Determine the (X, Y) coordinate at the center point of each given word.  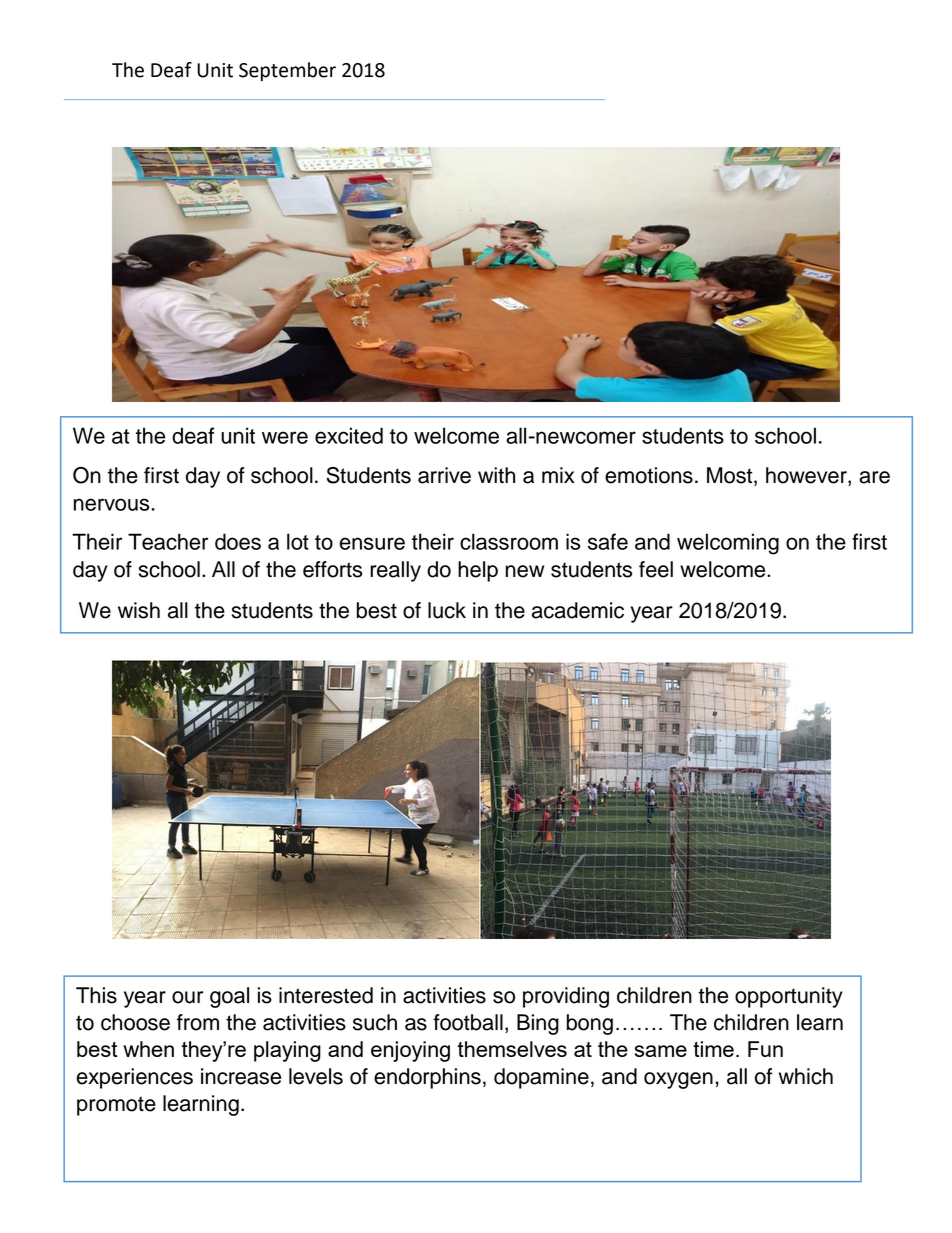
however (807, 476)
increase (241, 1076)
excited (349, 435)
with (496, 475)
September (287, 71)
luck (447, 610)
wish (139, 610)
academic (578, 610)
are (874, 477)
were (285, 437)
